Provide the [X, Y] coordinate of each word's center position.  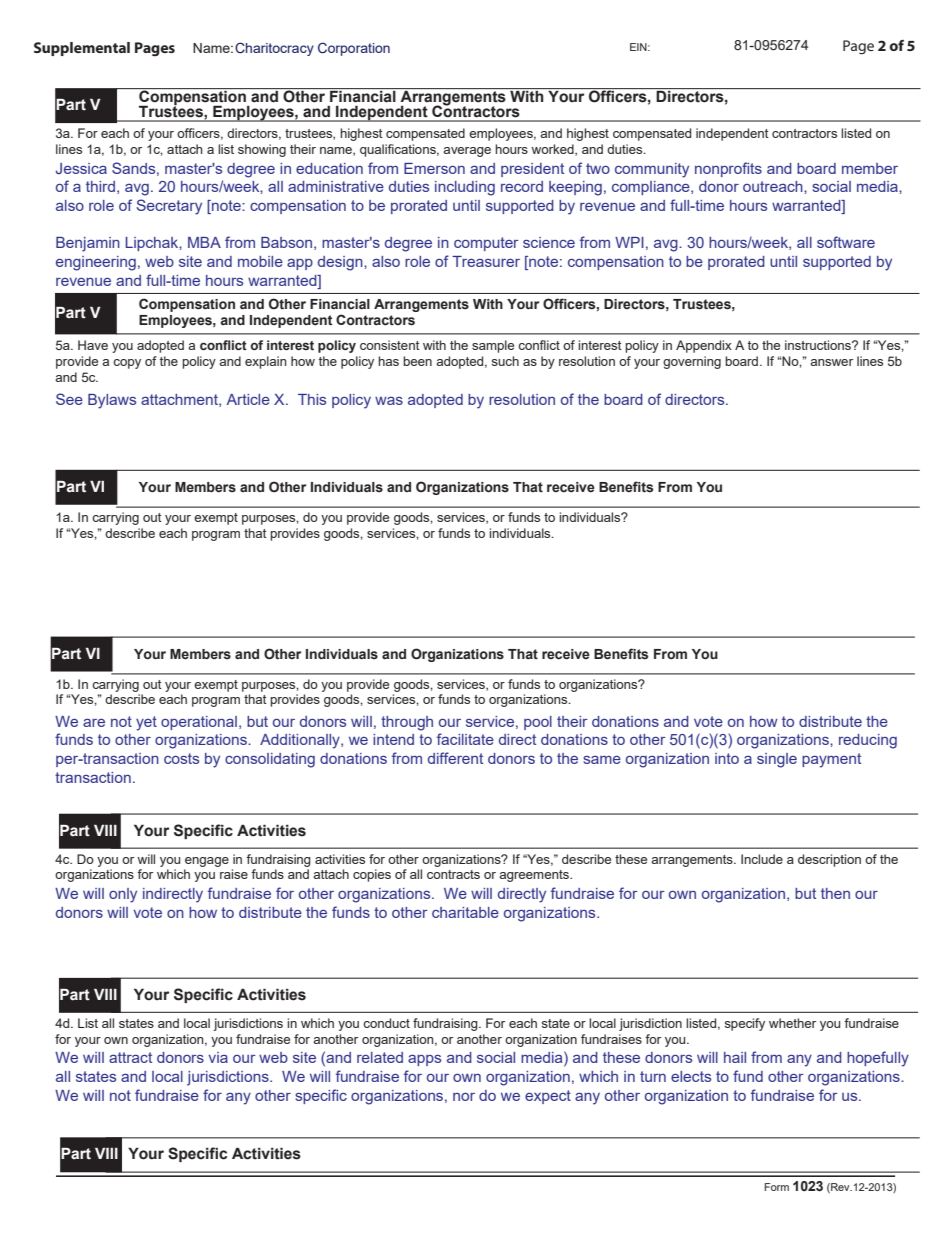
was [389, 401]
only [123, 895]
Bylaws [112, 401]
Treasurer [486, 261]
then [835, 893]
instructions [819, 345]
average [467, 152]
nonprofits [728, 169]
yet [146, 723]
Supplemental [82, 49]
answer [831, 362]
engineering [96, 263]
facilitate [465, 739]
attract [130, 1057]
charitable [465, 912]
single [777, 760]
